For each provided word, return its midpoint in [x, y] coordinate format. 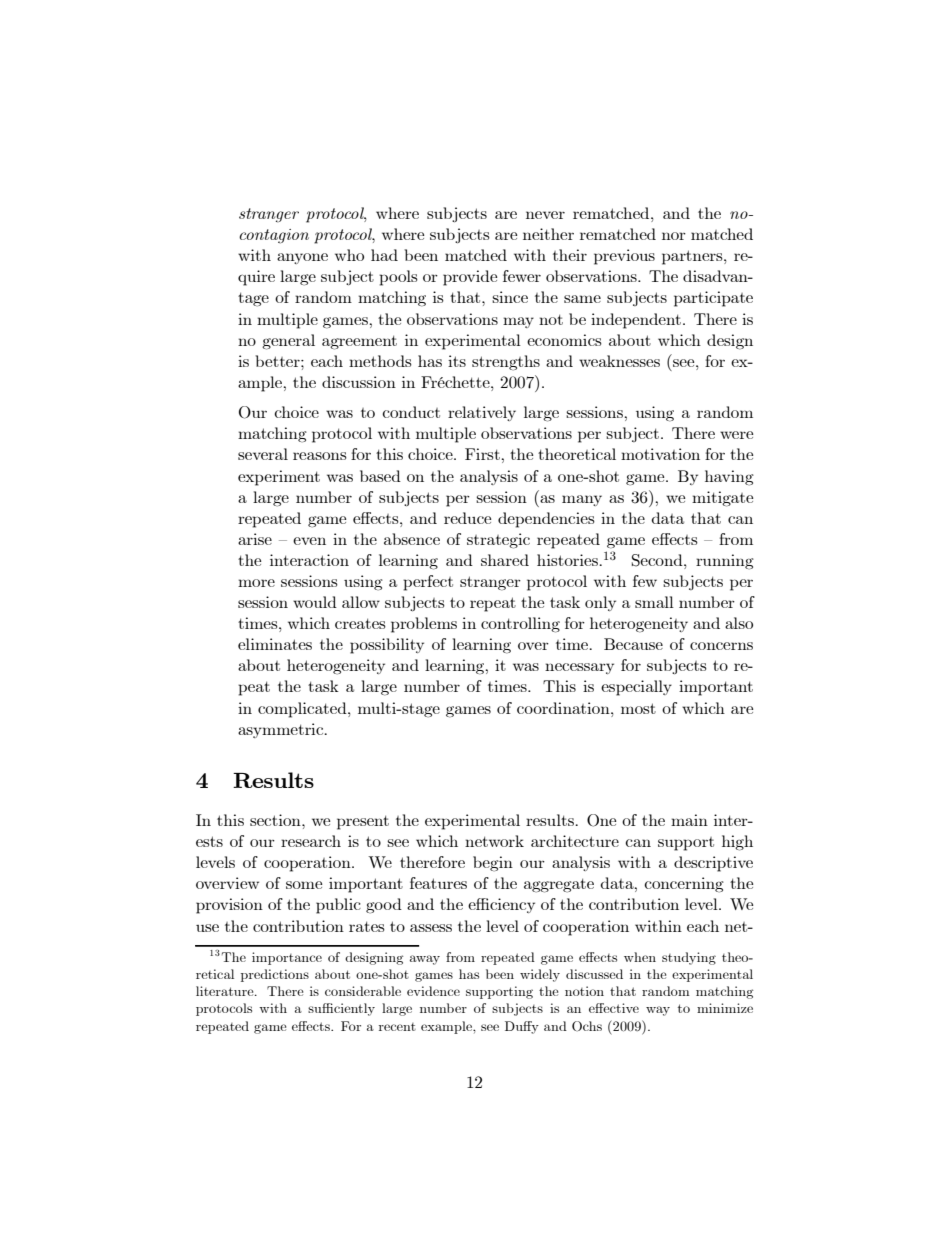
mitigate [722, 499]
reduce [467, 518]
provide [470, 278]
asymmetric [282, 730]
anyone [302, 258]
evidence [433, 991]
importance [287, 958]
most [638, 708]
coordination [564, 708]
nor [674, 236]
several [263, 454]
